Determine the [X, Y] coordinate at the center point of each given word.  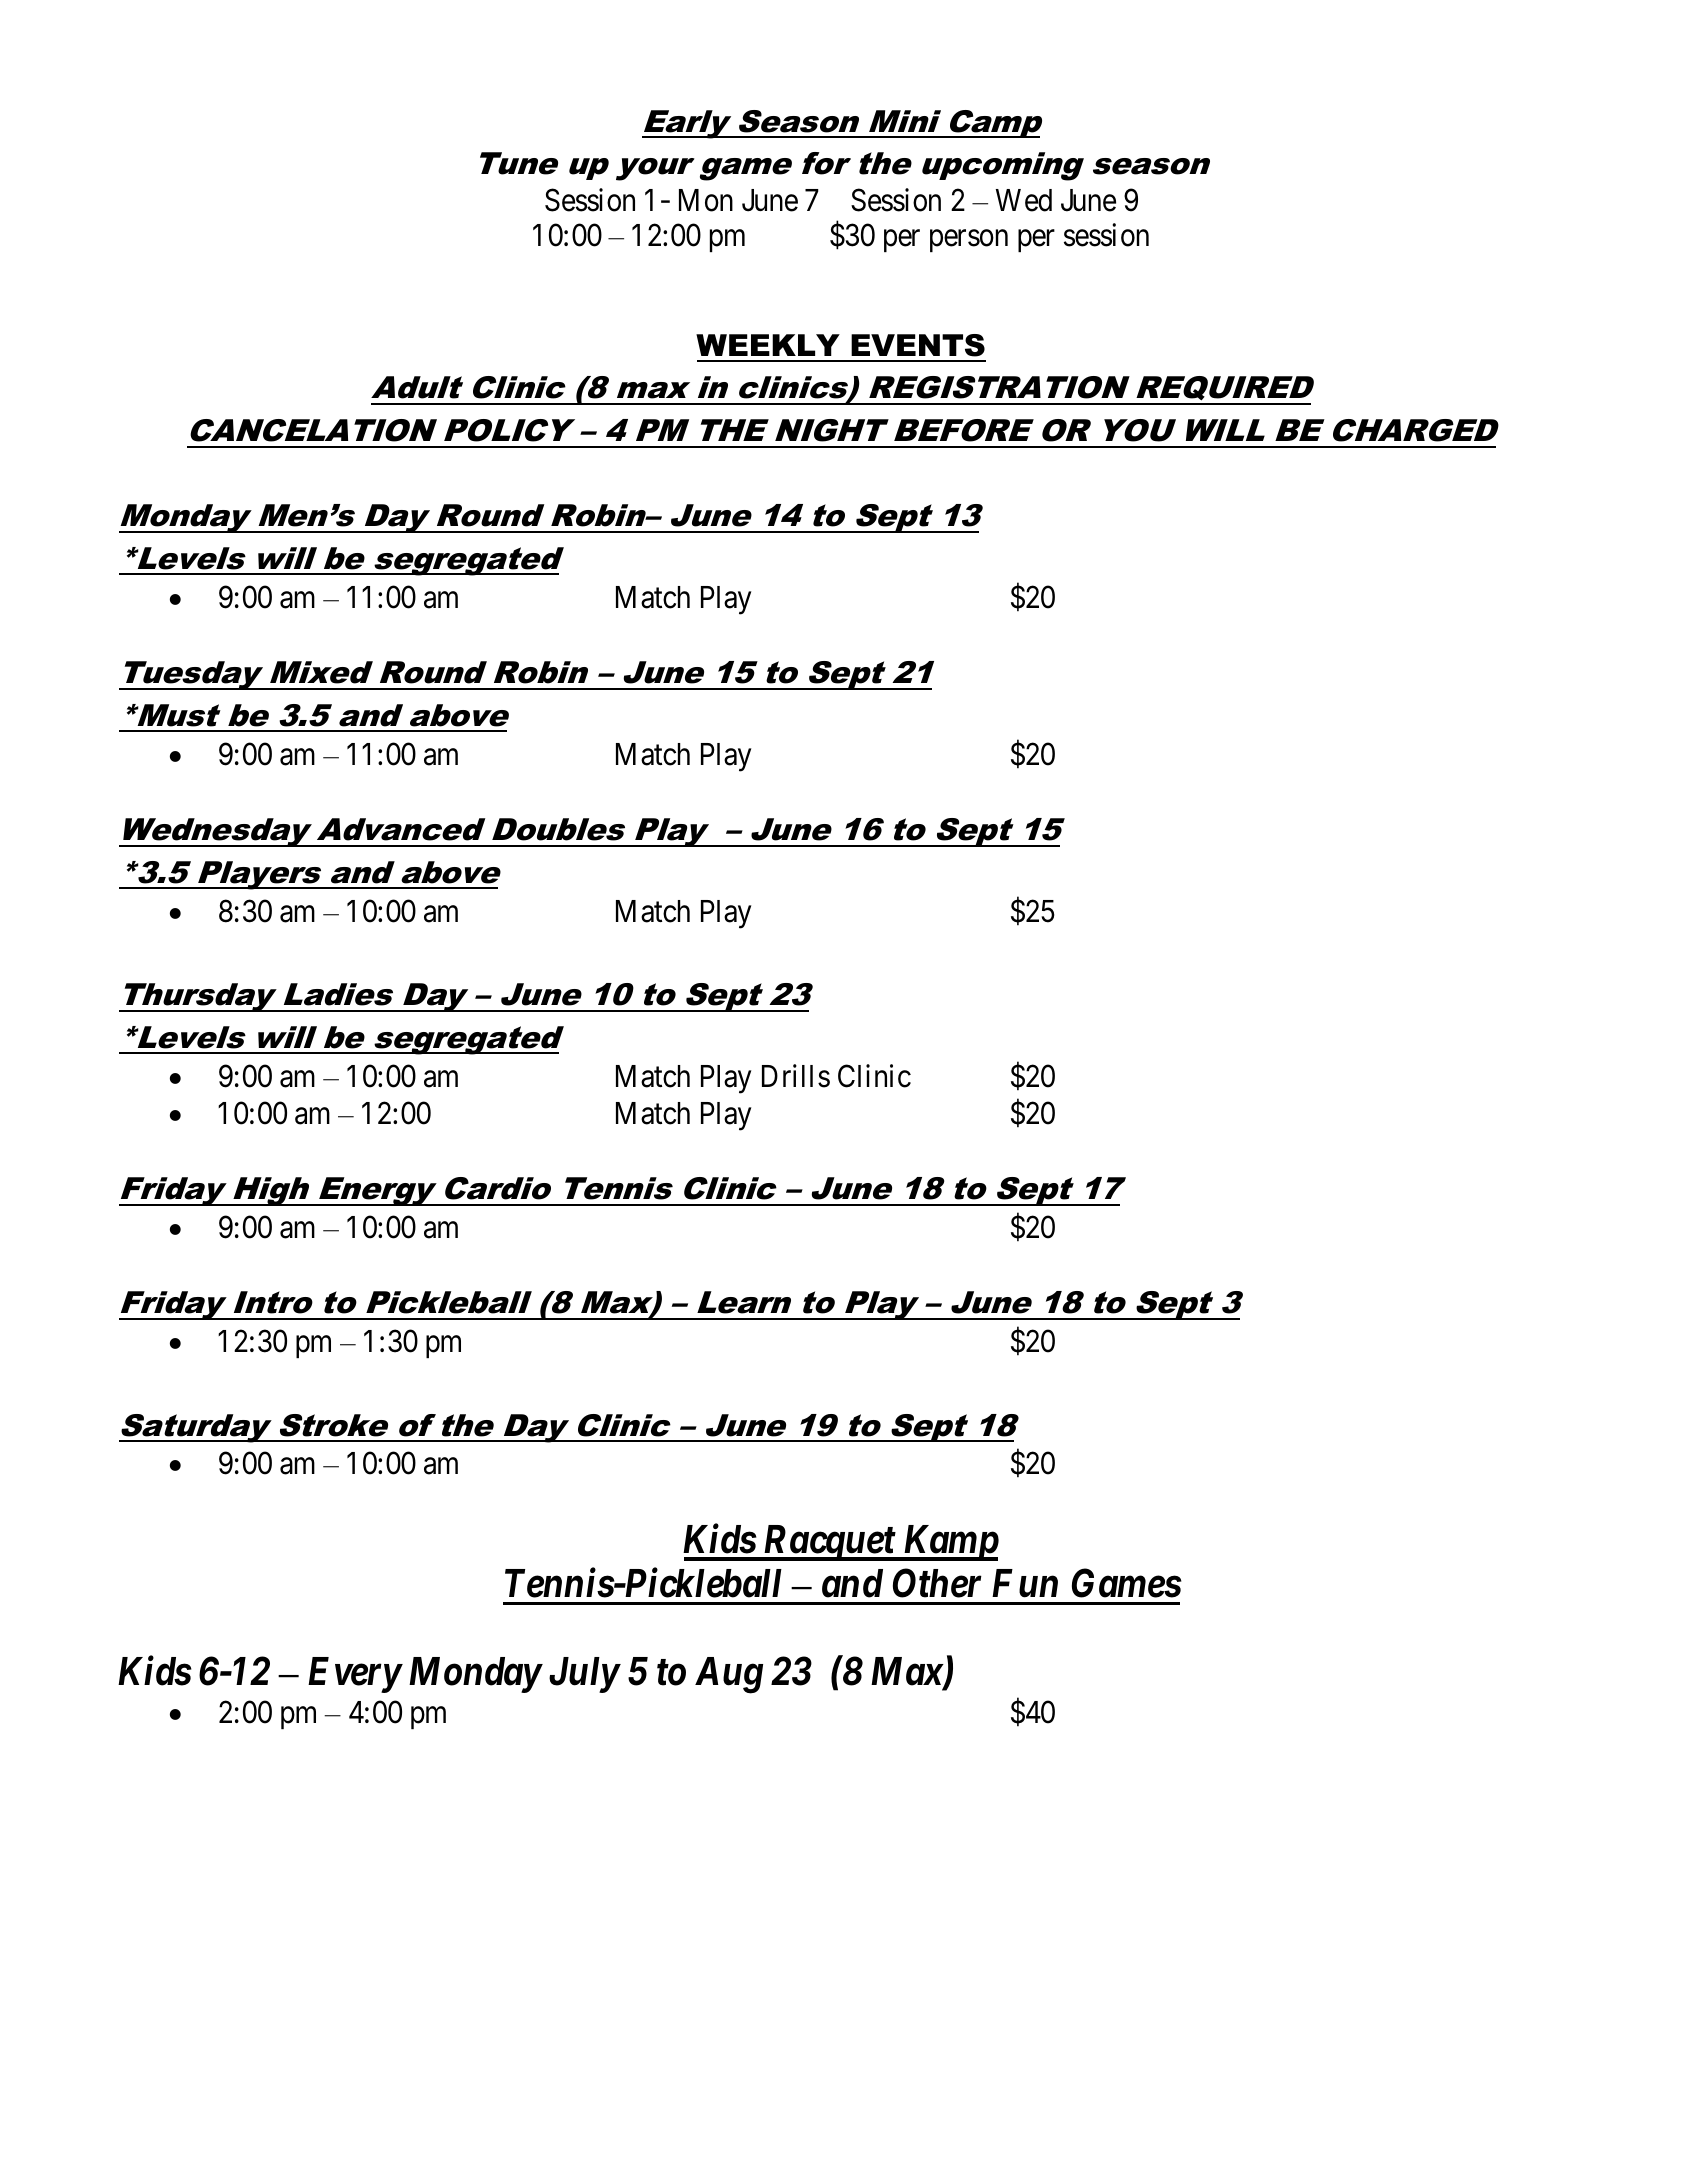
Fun [1025, 1583]
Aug [729, 1675]
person [969, 241]
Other [937, 1583]
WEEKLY [768, 345]
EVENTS [918, 345]
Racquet [829, 1543]
